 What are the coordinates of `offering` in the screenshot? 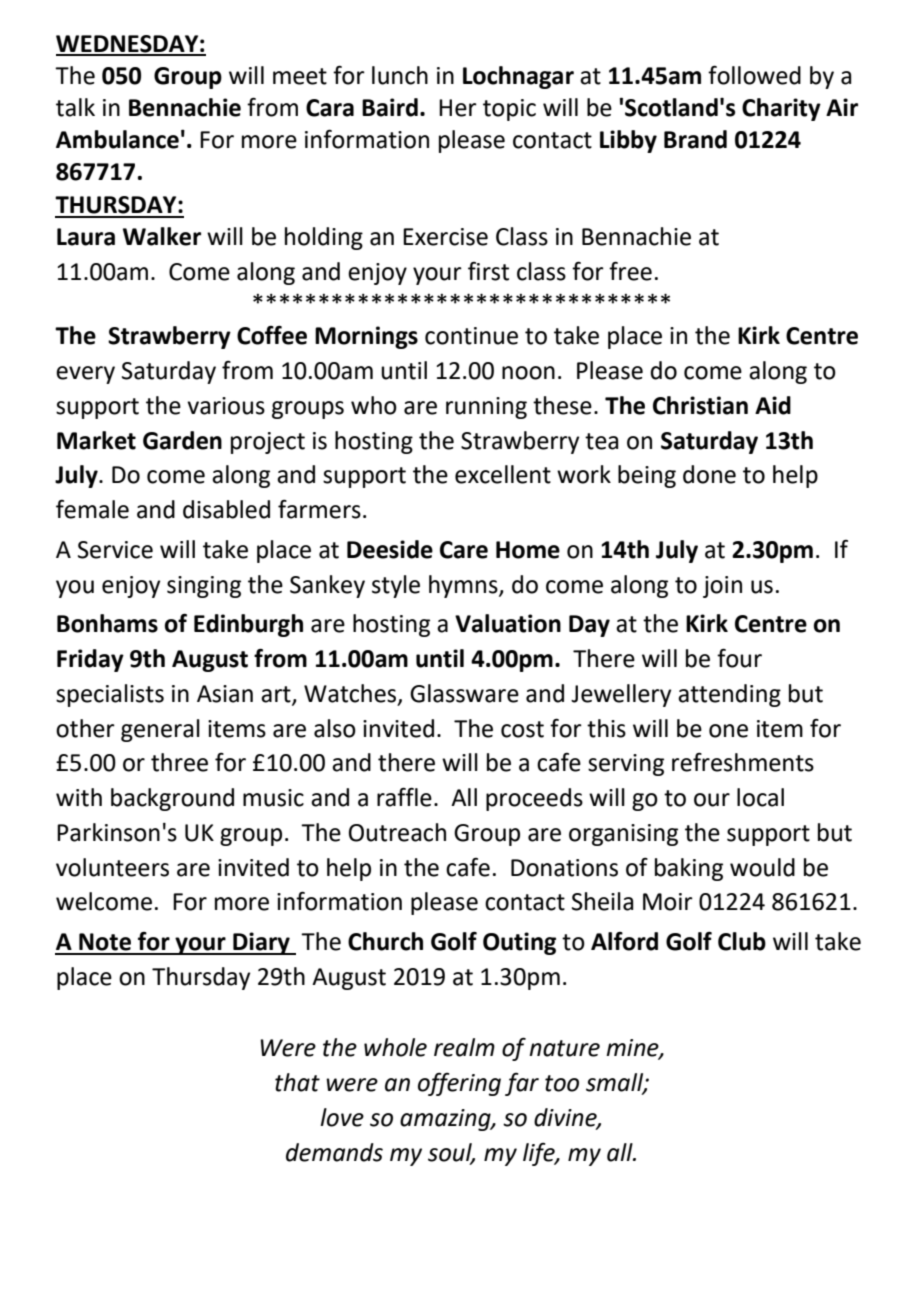 It's located at (459, 1084).
